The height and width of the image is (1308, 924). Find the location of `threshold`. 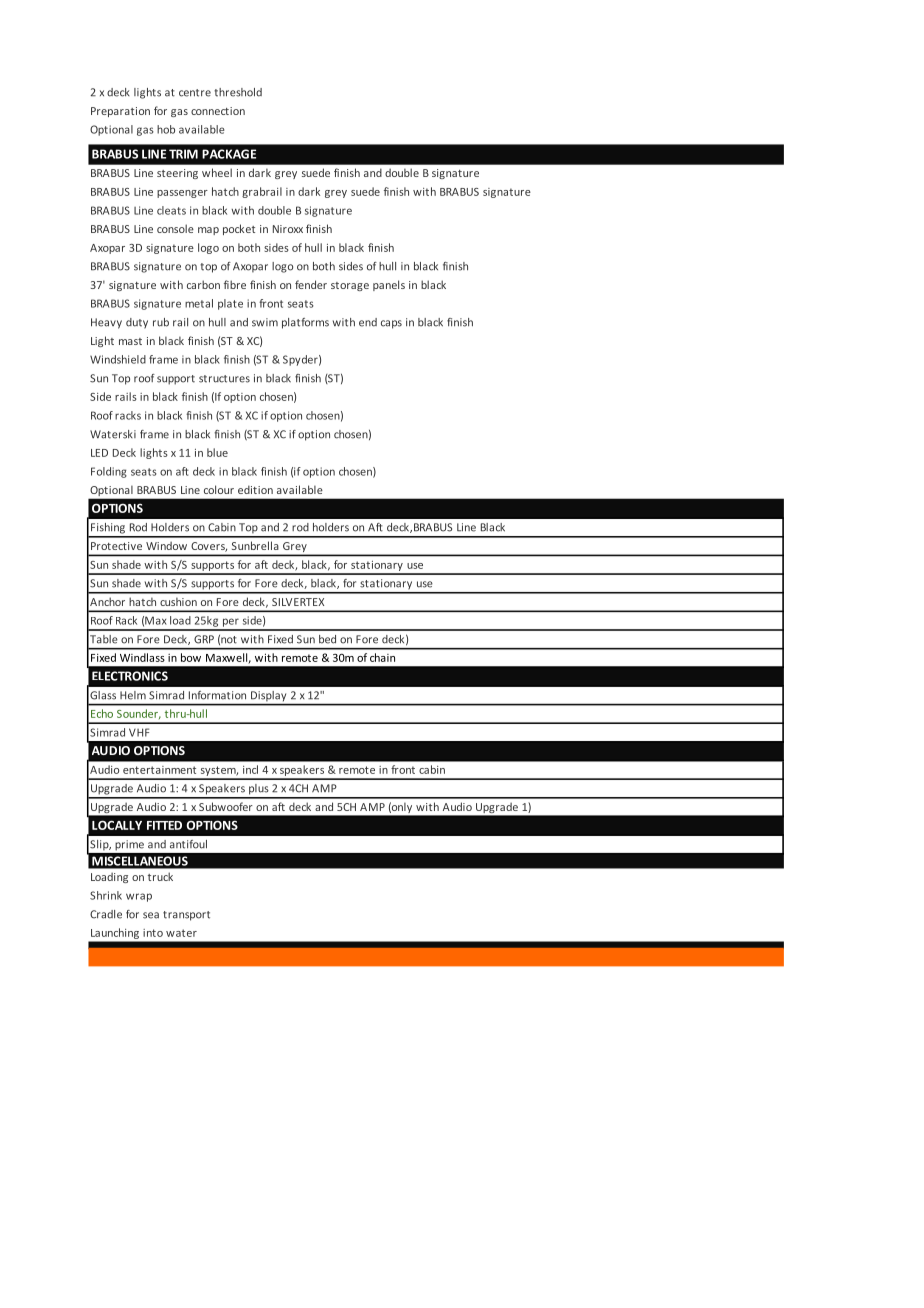

threshold is located at coordinates (238, 92).
